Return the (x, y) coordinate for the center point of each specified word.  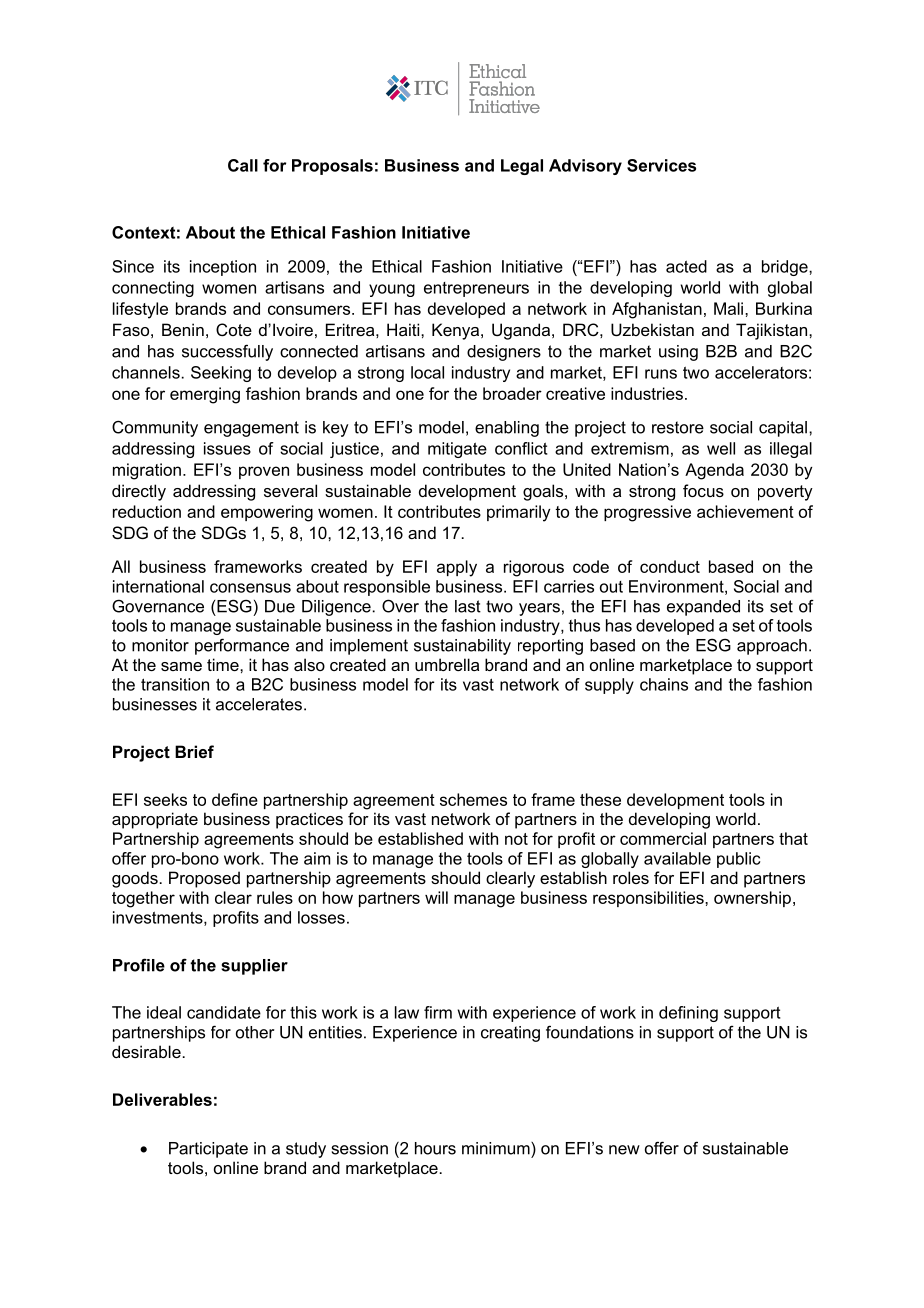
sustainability (462, 647)
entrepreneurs (476, 289)
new (624, 1150)
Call (243, 165)
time (224, 664)
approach (772, 647)
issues (227, 448)
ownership (752, 899)
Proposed (204, 879)
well (721, 448)
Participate (208, 1150)
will (436, 897)
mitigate (457, 450)
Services (661, 165)
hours (435, 1148)
